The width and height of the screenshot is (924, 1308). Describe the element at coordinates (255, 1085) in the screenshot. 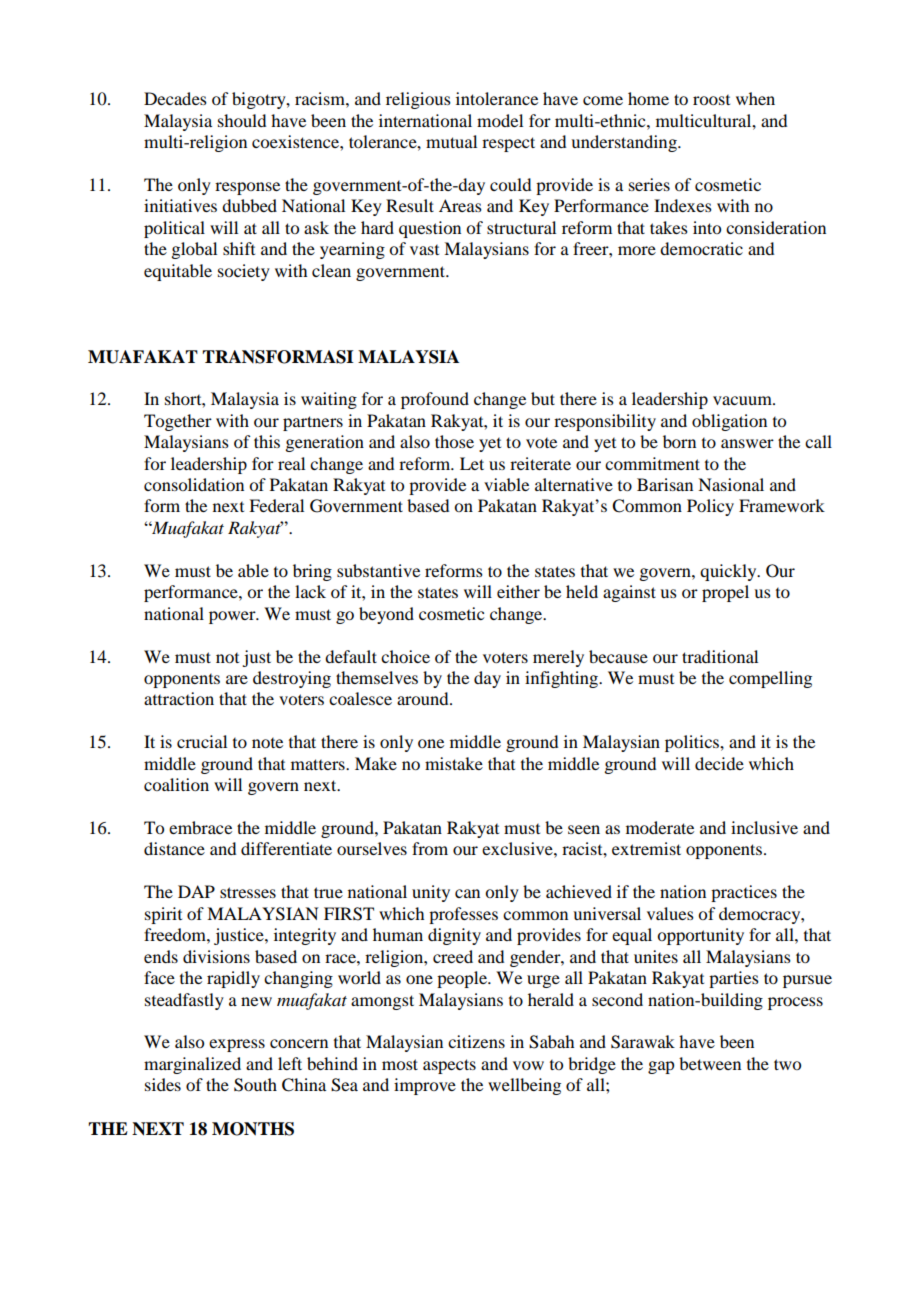

I see `South` at that location.
